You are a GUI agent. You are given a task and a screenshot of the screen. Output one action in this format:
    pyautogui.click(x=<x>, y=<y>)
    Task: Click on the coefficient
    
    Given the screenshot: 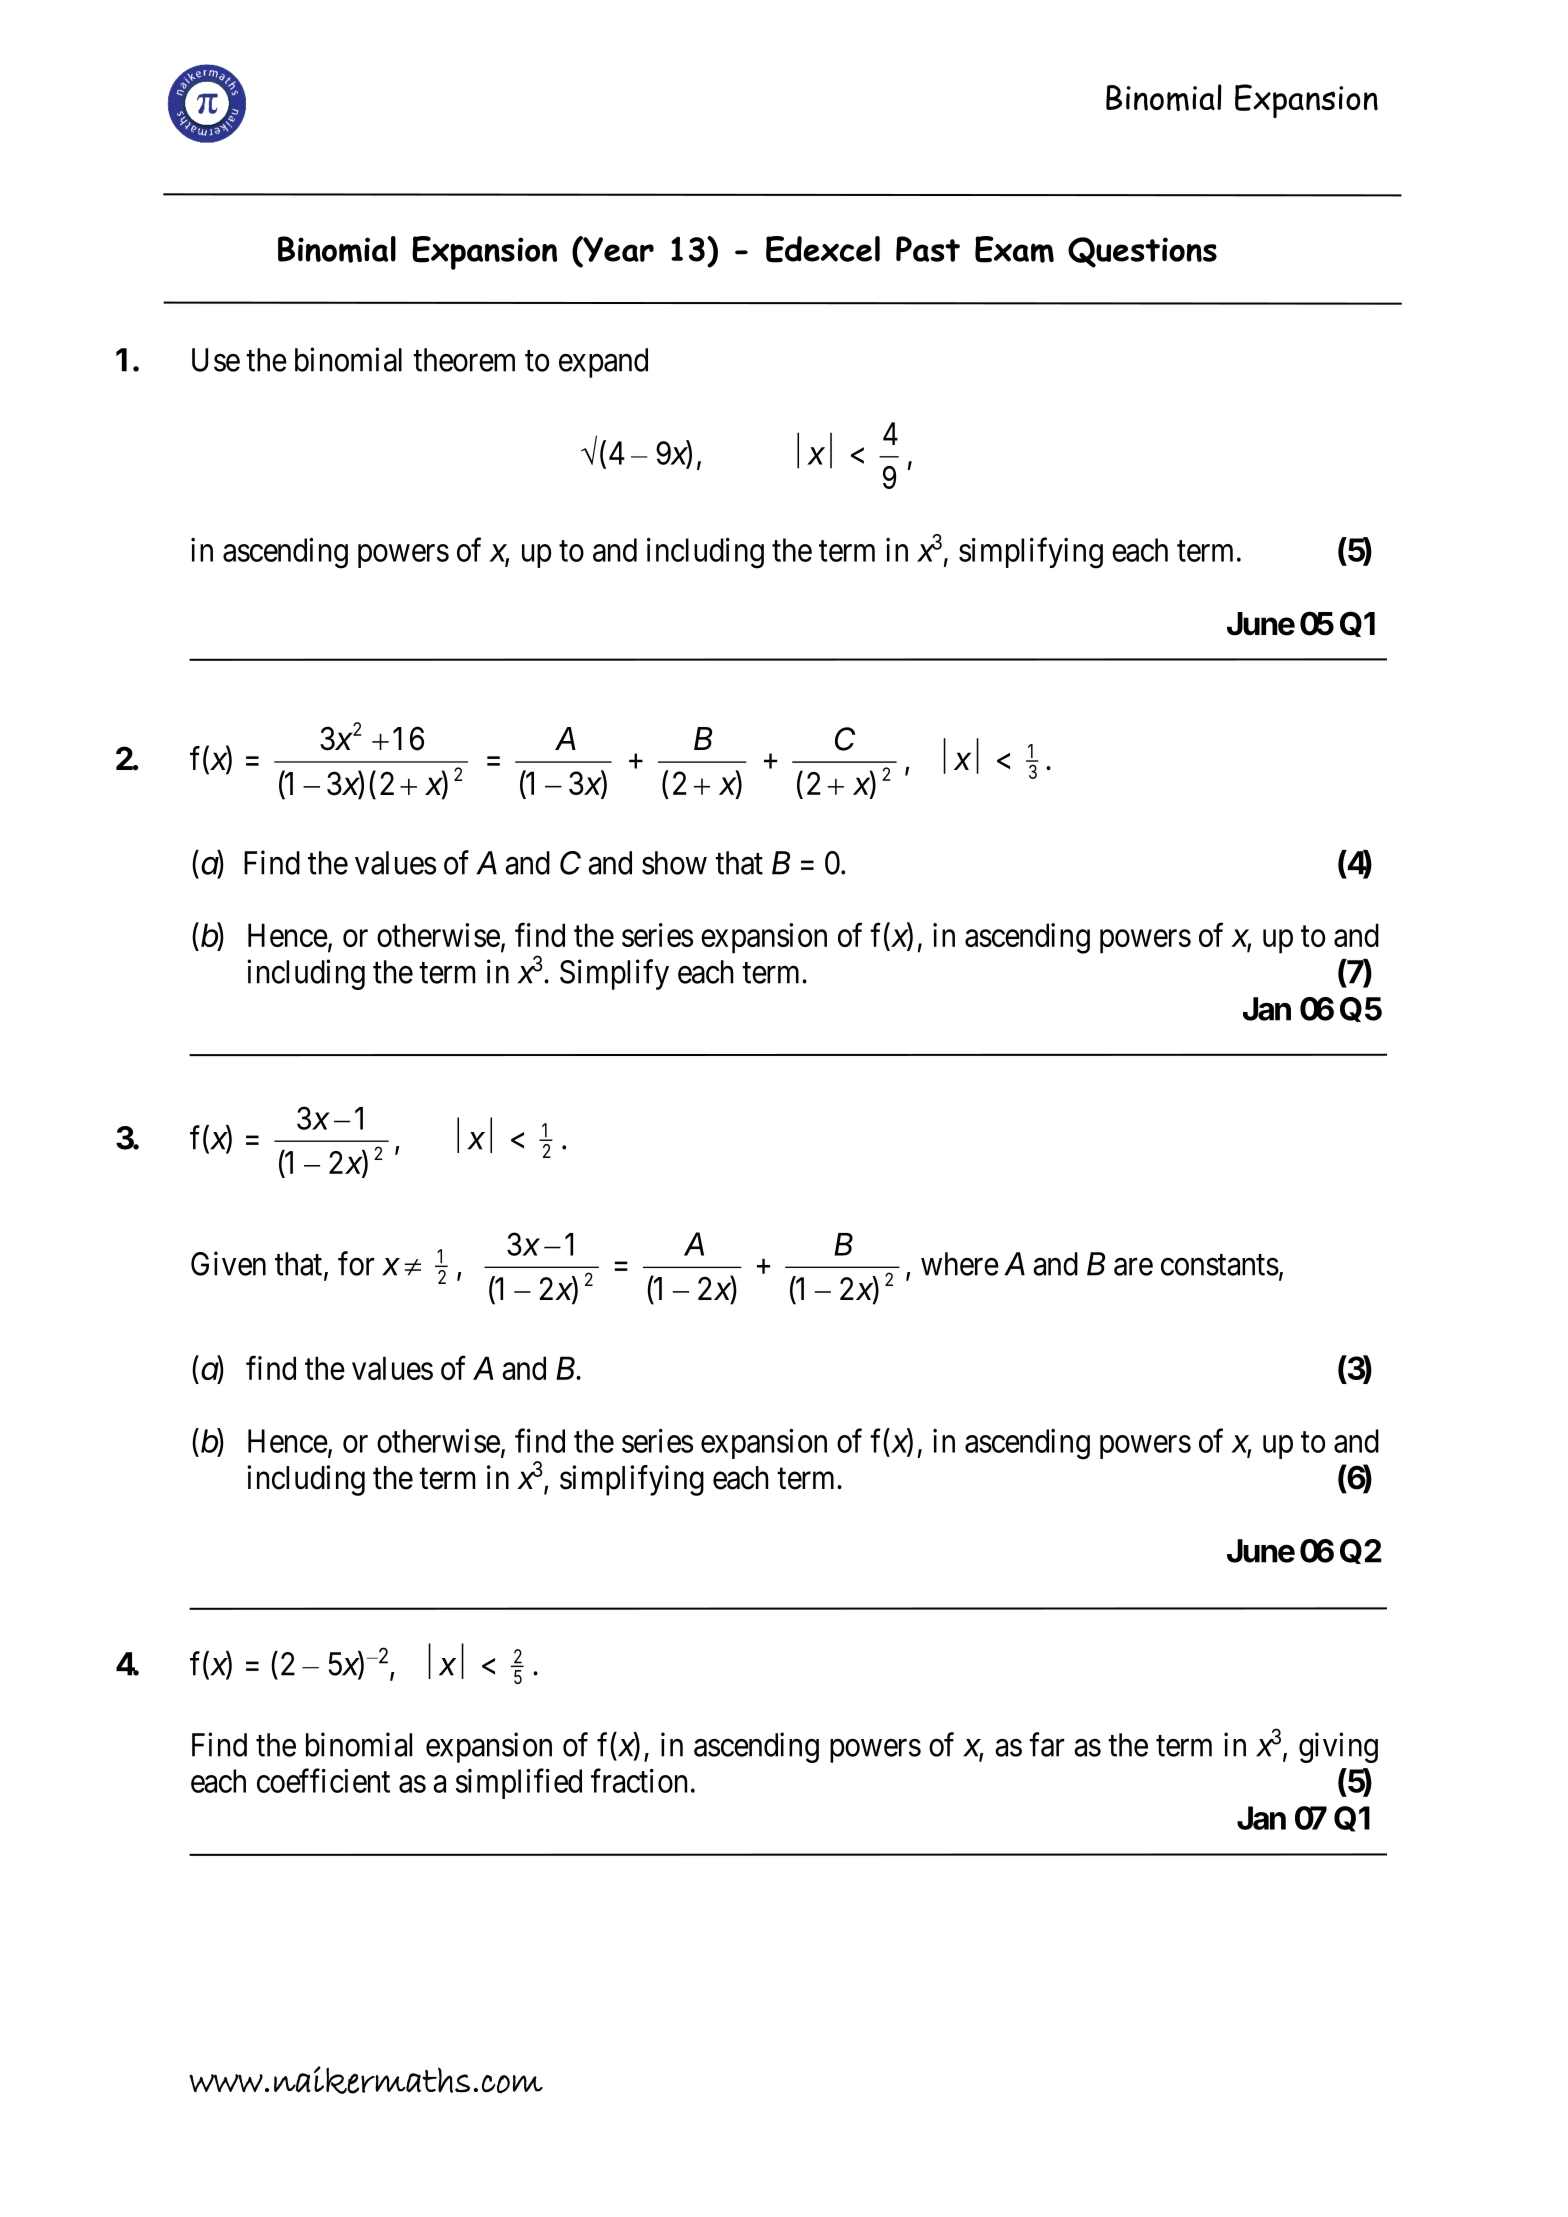 What is the action you would take?
    pyautogui.click(x=323, y=1781)
